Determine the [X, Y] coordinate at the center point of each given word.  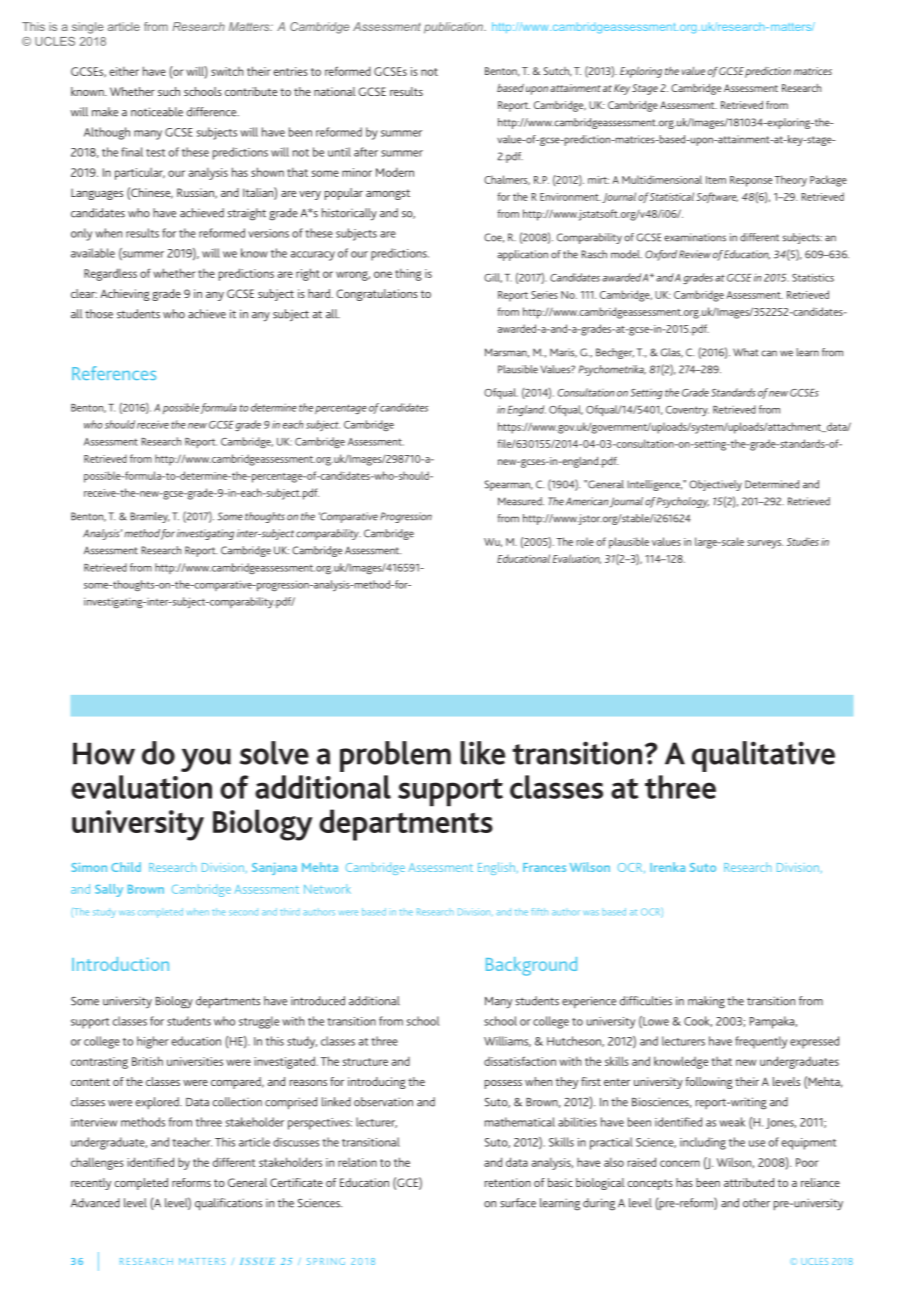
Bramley [150, 517]
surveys [765, 544]
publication [454, 28]
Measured [521, 501]
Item [716, 180]
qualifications [228, 1204]
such [169, 91]
